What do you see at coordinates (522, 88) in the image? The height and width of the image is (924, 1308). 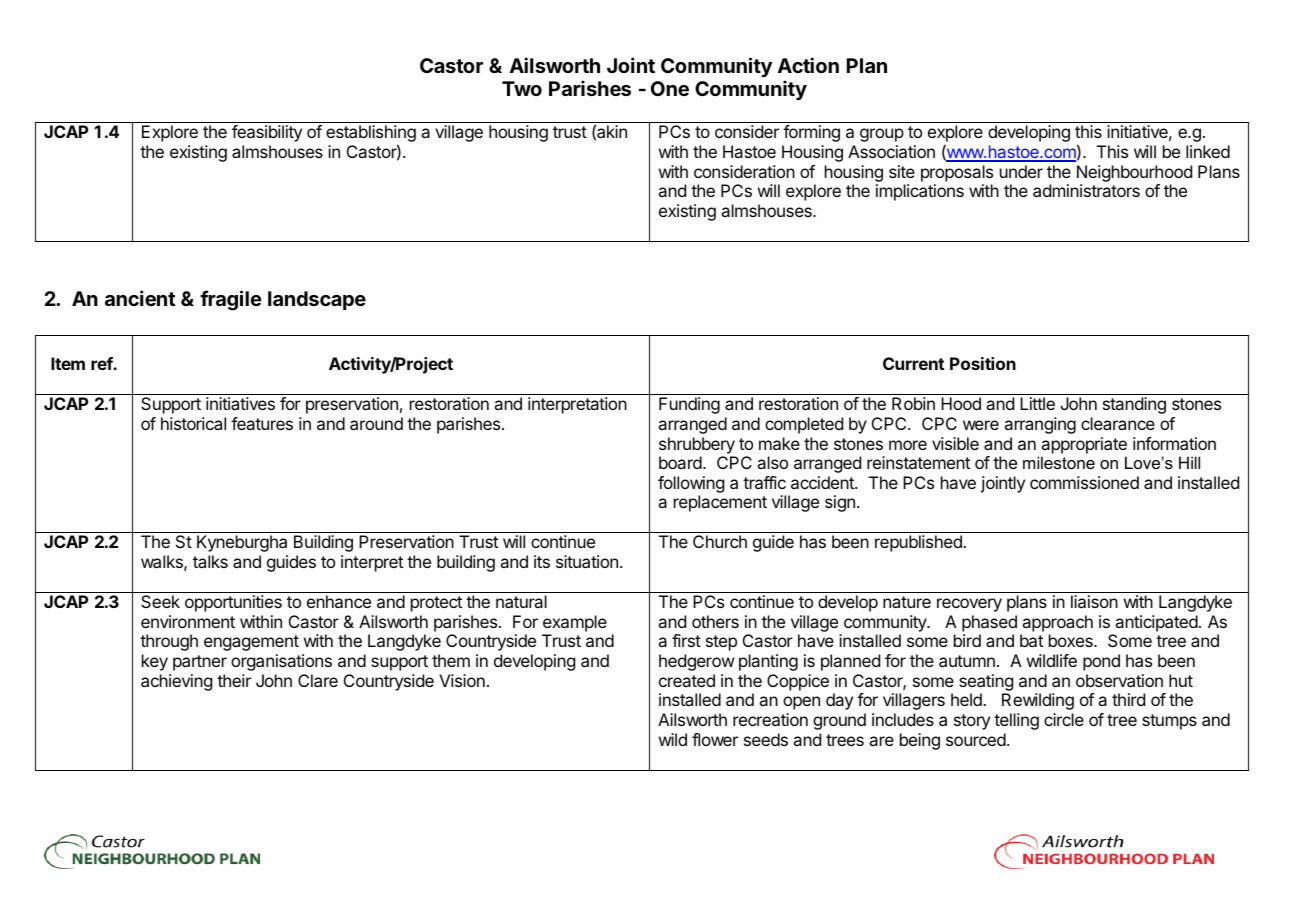 I see `Two` at bounding box center [522, 88].
